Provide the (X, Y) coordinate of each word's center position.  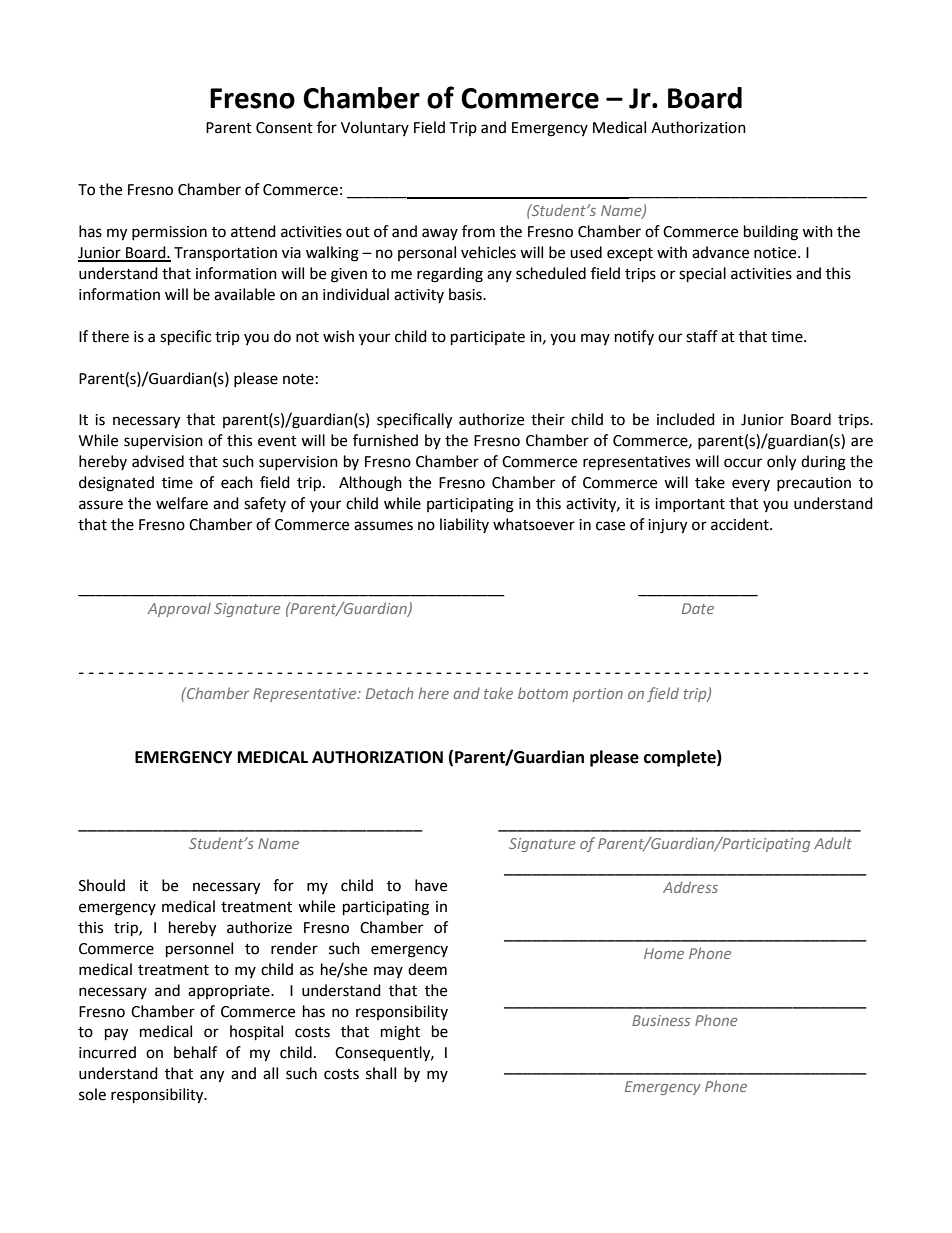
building (771, 233)
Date (698, 608)
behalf (195, 1052)
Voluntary (375, 128)
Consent (284, 128)
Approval (179, 609)
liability (464, 525)
